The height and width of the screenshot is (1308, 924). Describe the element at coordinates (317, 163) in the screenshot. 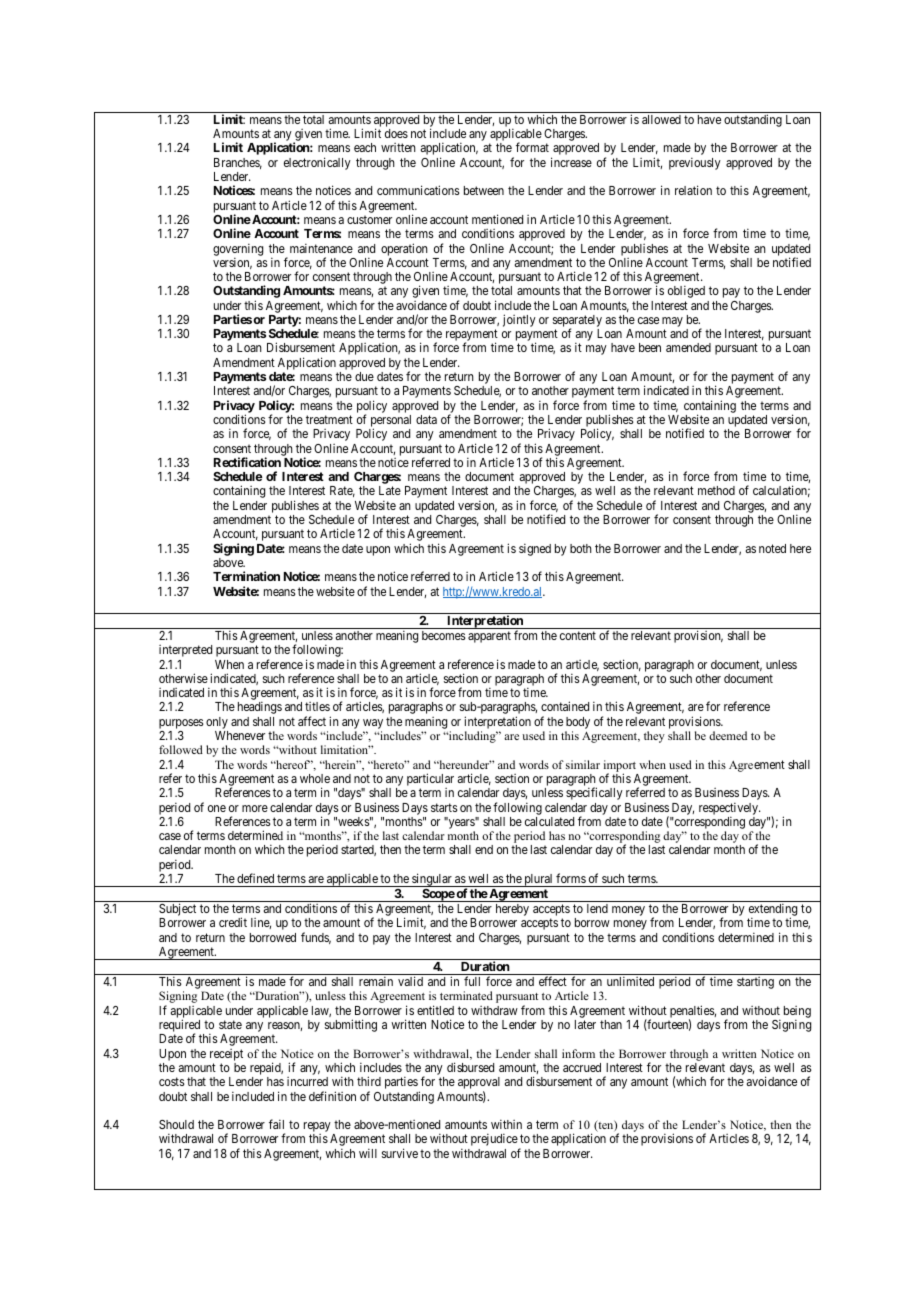

I see `electronically` at that location.
